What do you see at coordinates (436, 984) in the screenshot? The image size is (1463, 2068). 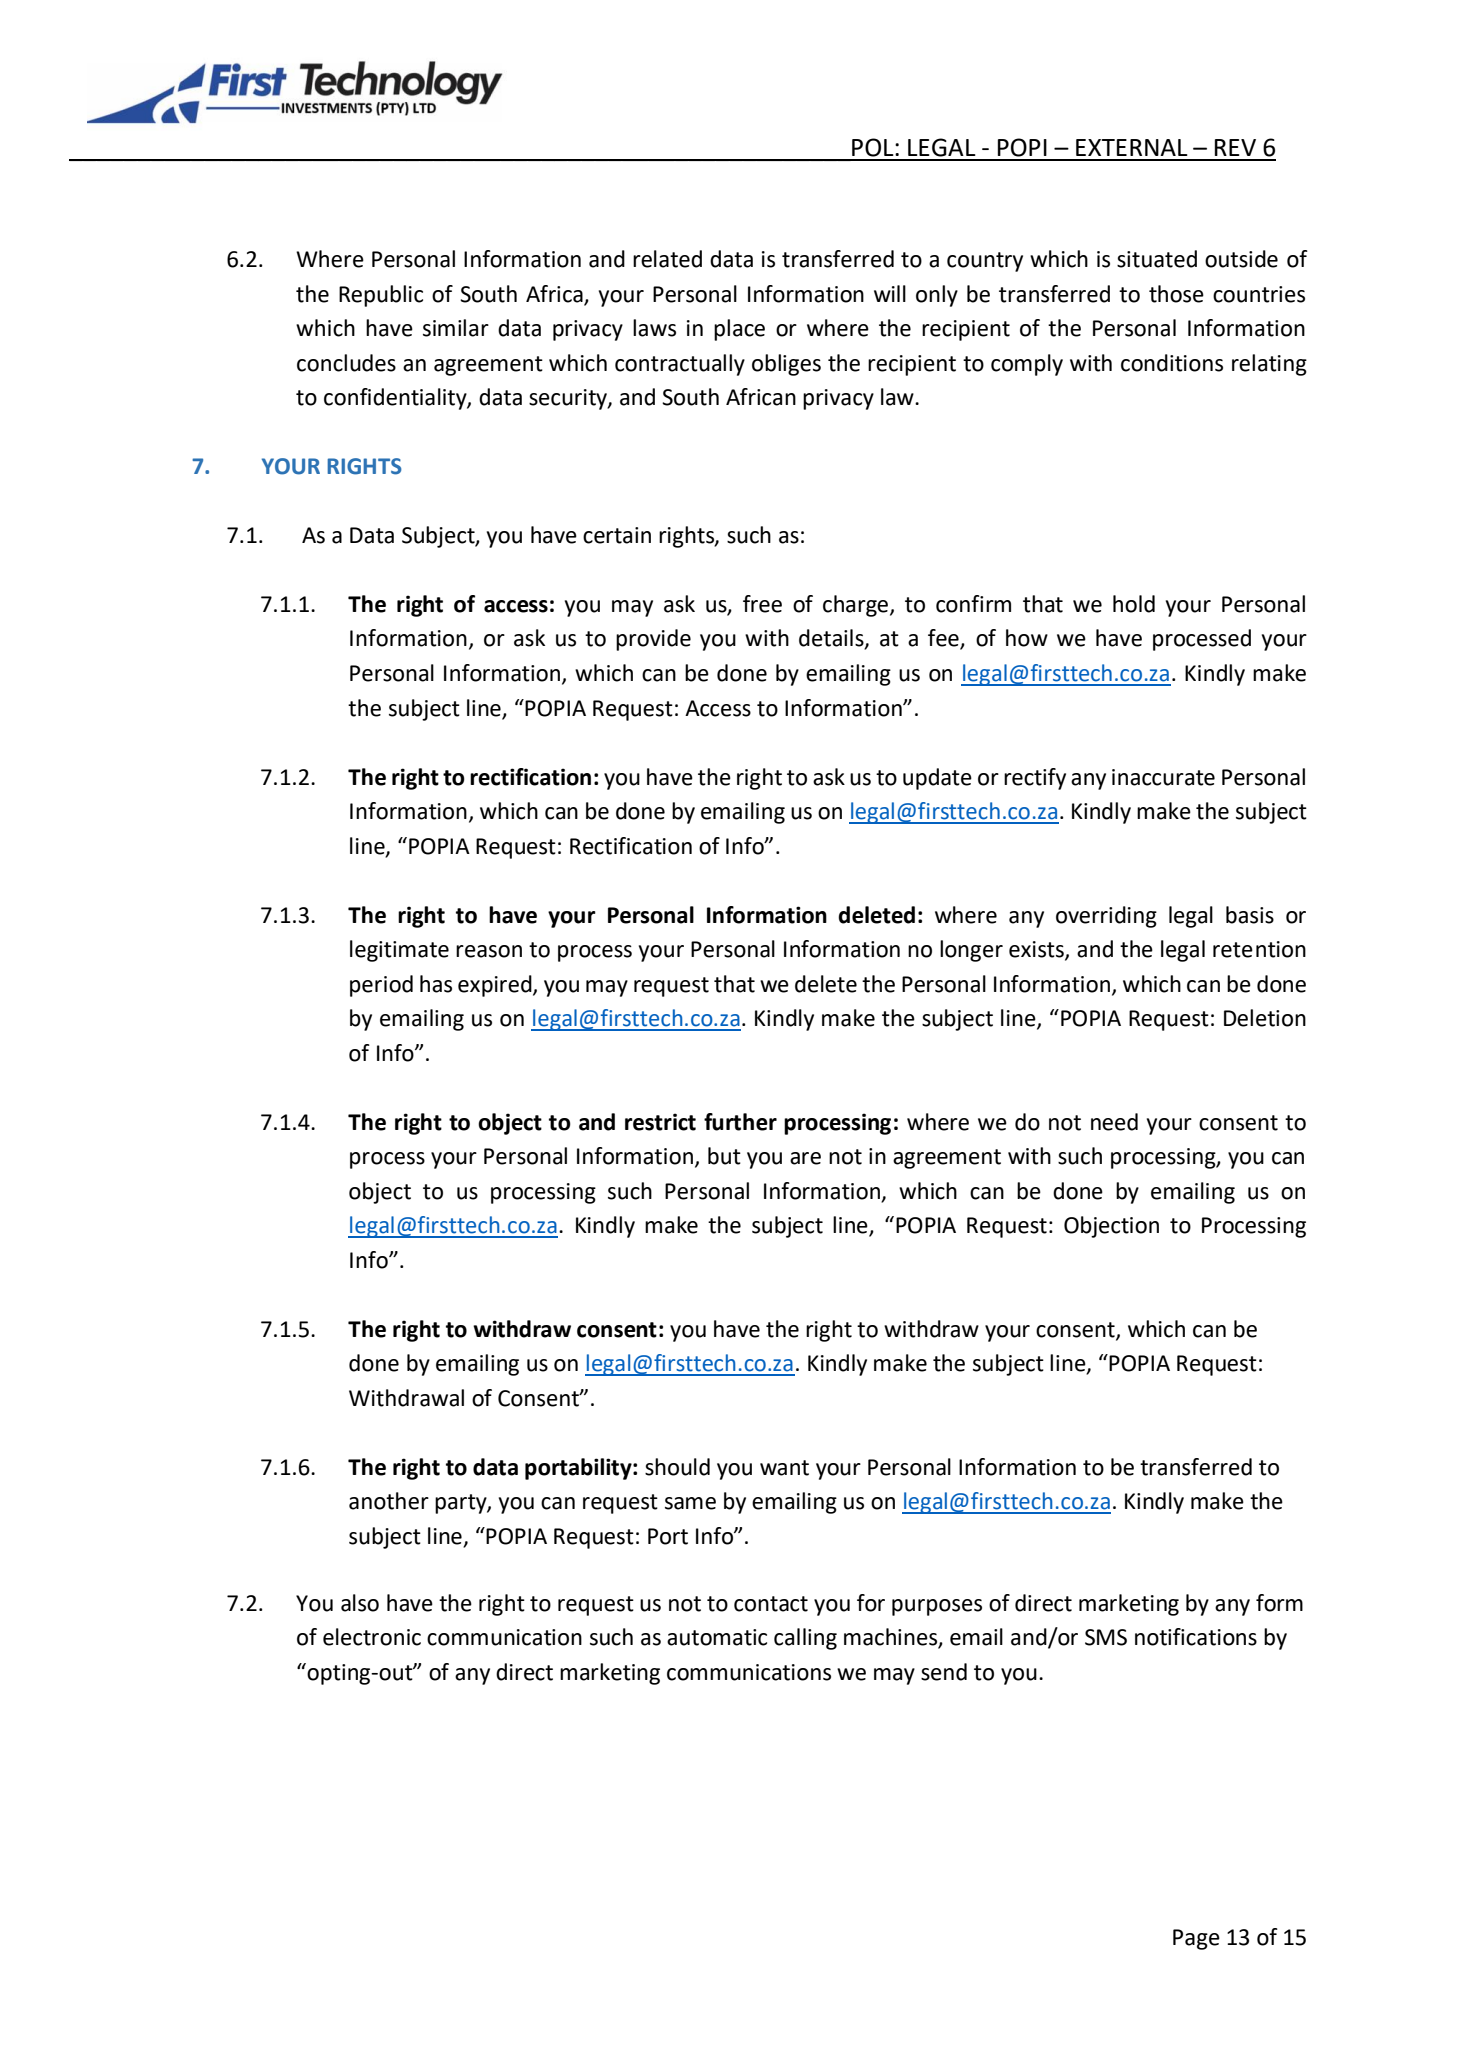 I see `has` at bounding box center [436, 984].
